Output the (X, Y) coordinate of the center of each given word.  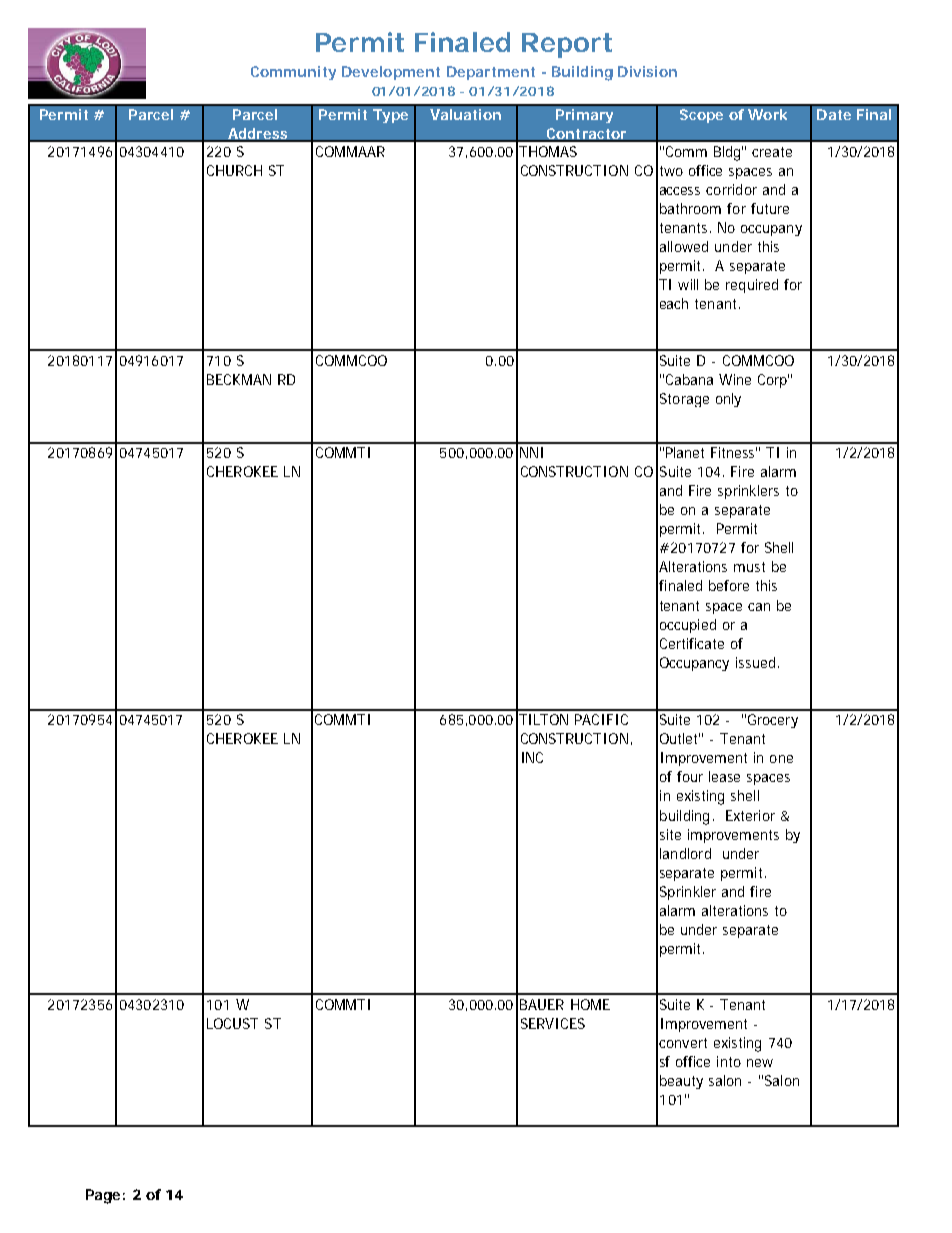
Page (103, 1196)
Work (767, 114)
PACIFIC (601, 719)
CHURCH (234, 170)
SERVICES (553, 1023)
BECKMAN (239, 379)
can (759, 607)
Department (491, 73)
